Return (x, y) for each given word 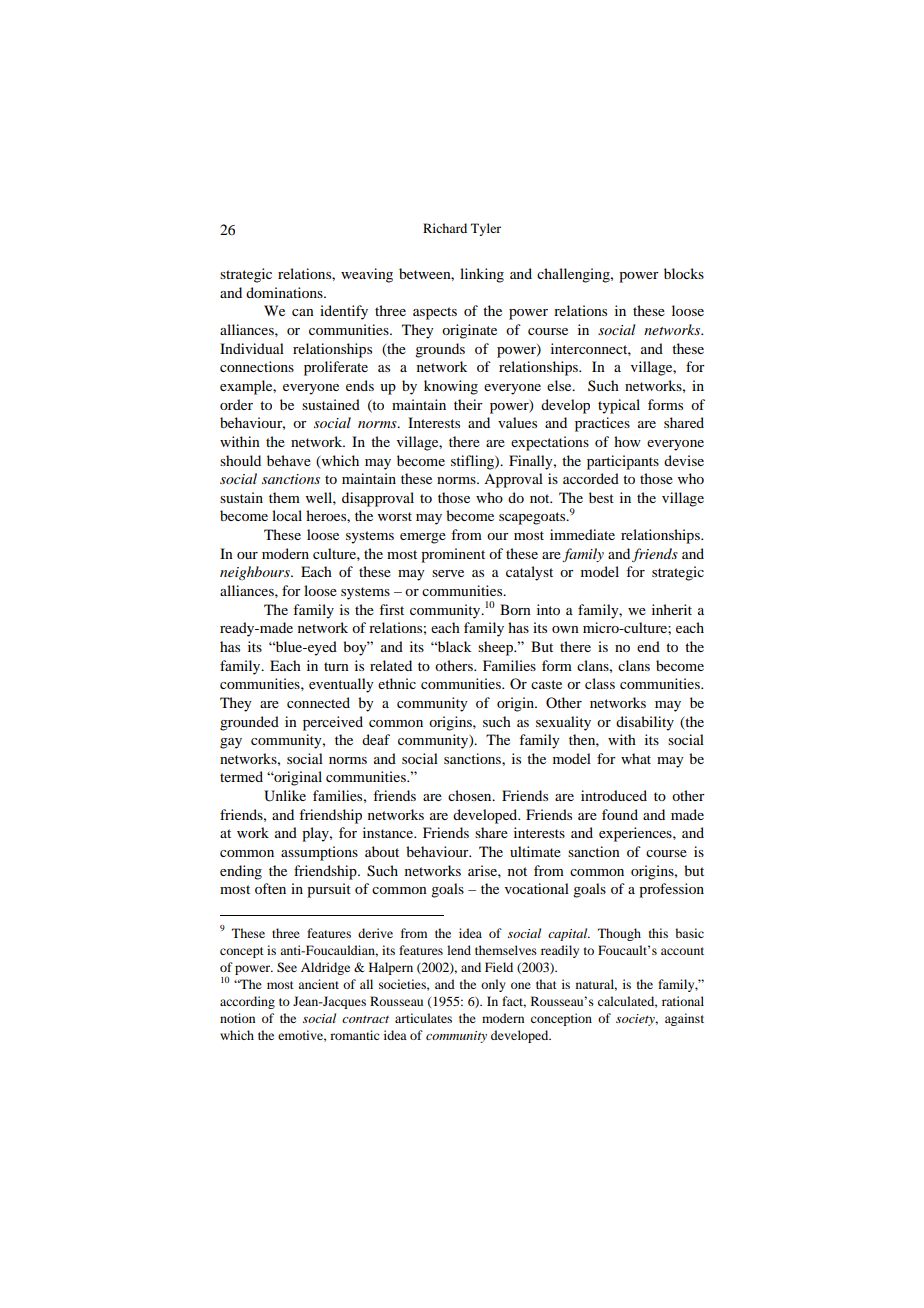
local (287, 515)
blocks (684, 273)
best (601, 497)
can (303, 312)
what (636, 758)
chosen (471, 795)
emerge (423, 538)
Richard (445, 228)
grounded (249, 723)
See (287, 967)
